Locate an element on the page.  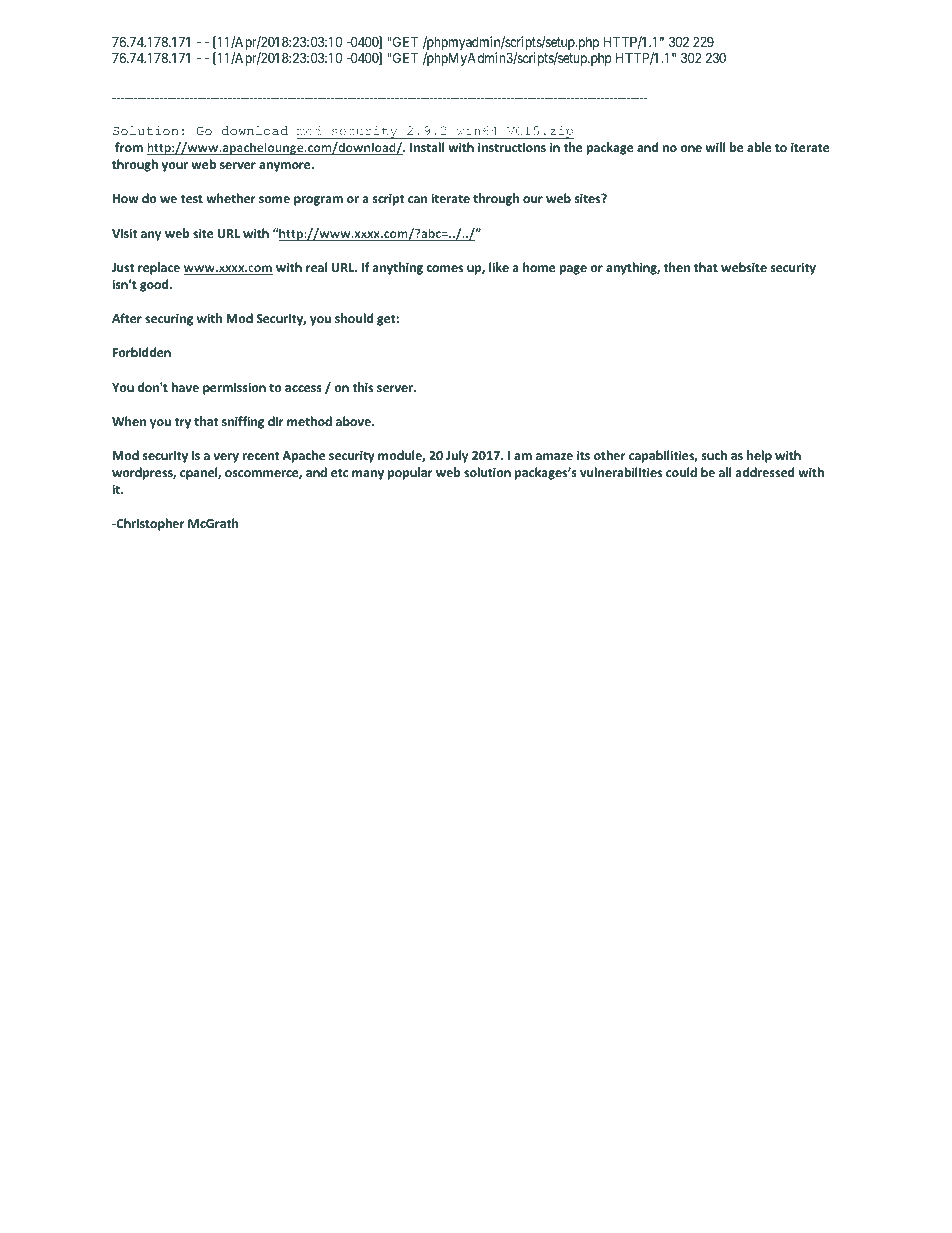
one is located at coordinates (691, 148).
